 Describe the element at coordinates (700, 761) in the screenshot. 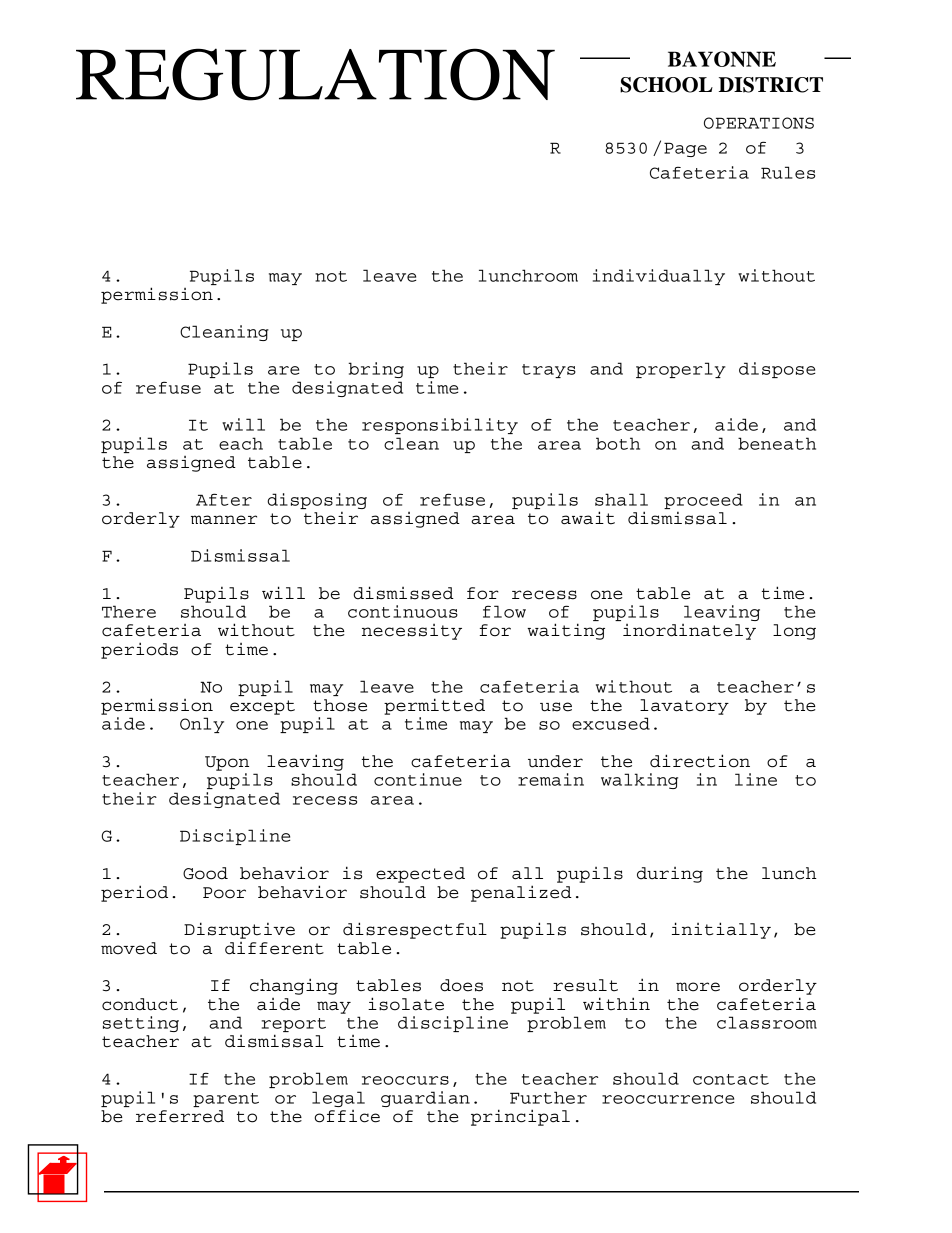

I see `direction` at that location.
